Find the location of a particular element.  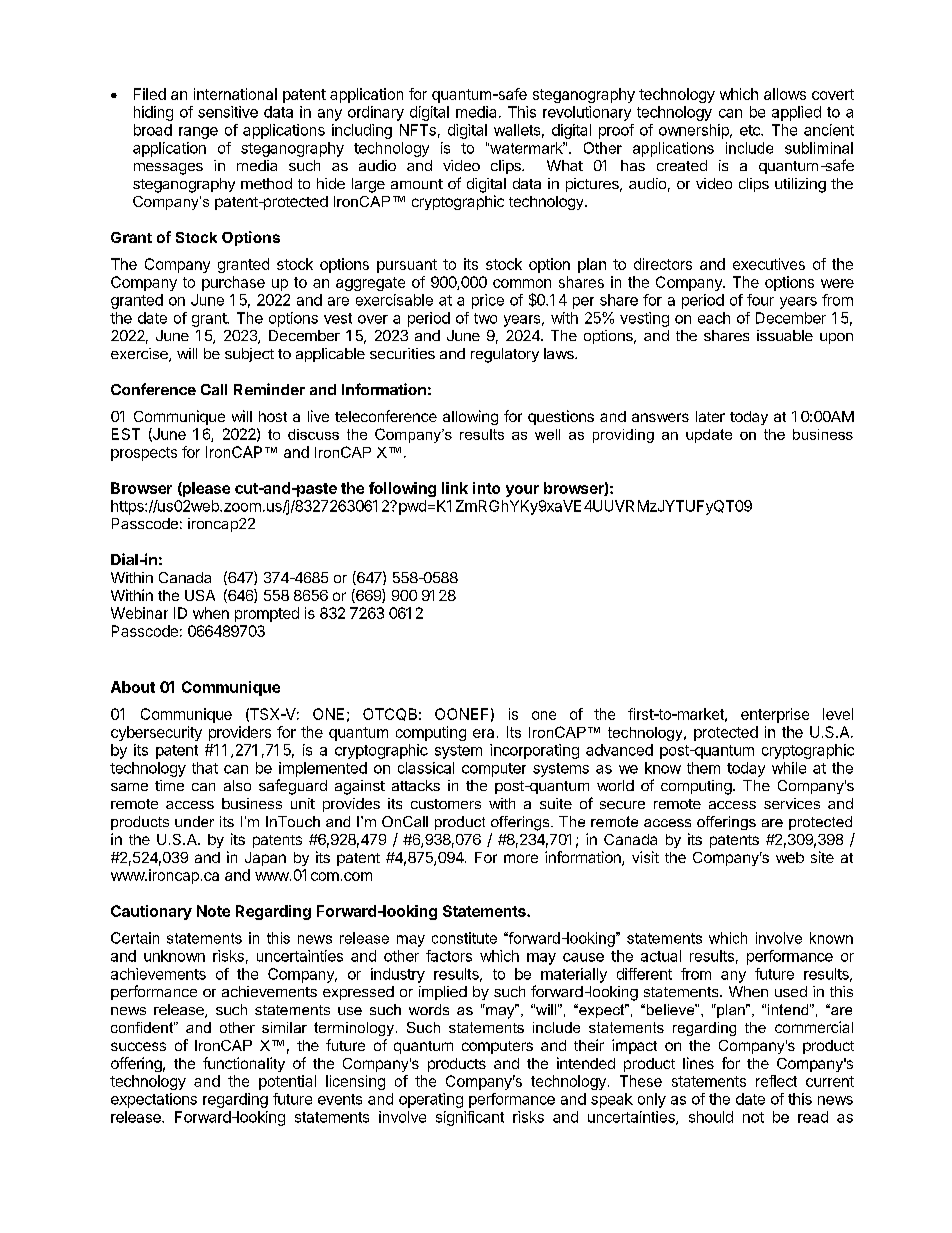

your is located at coordinates (522, 491).
